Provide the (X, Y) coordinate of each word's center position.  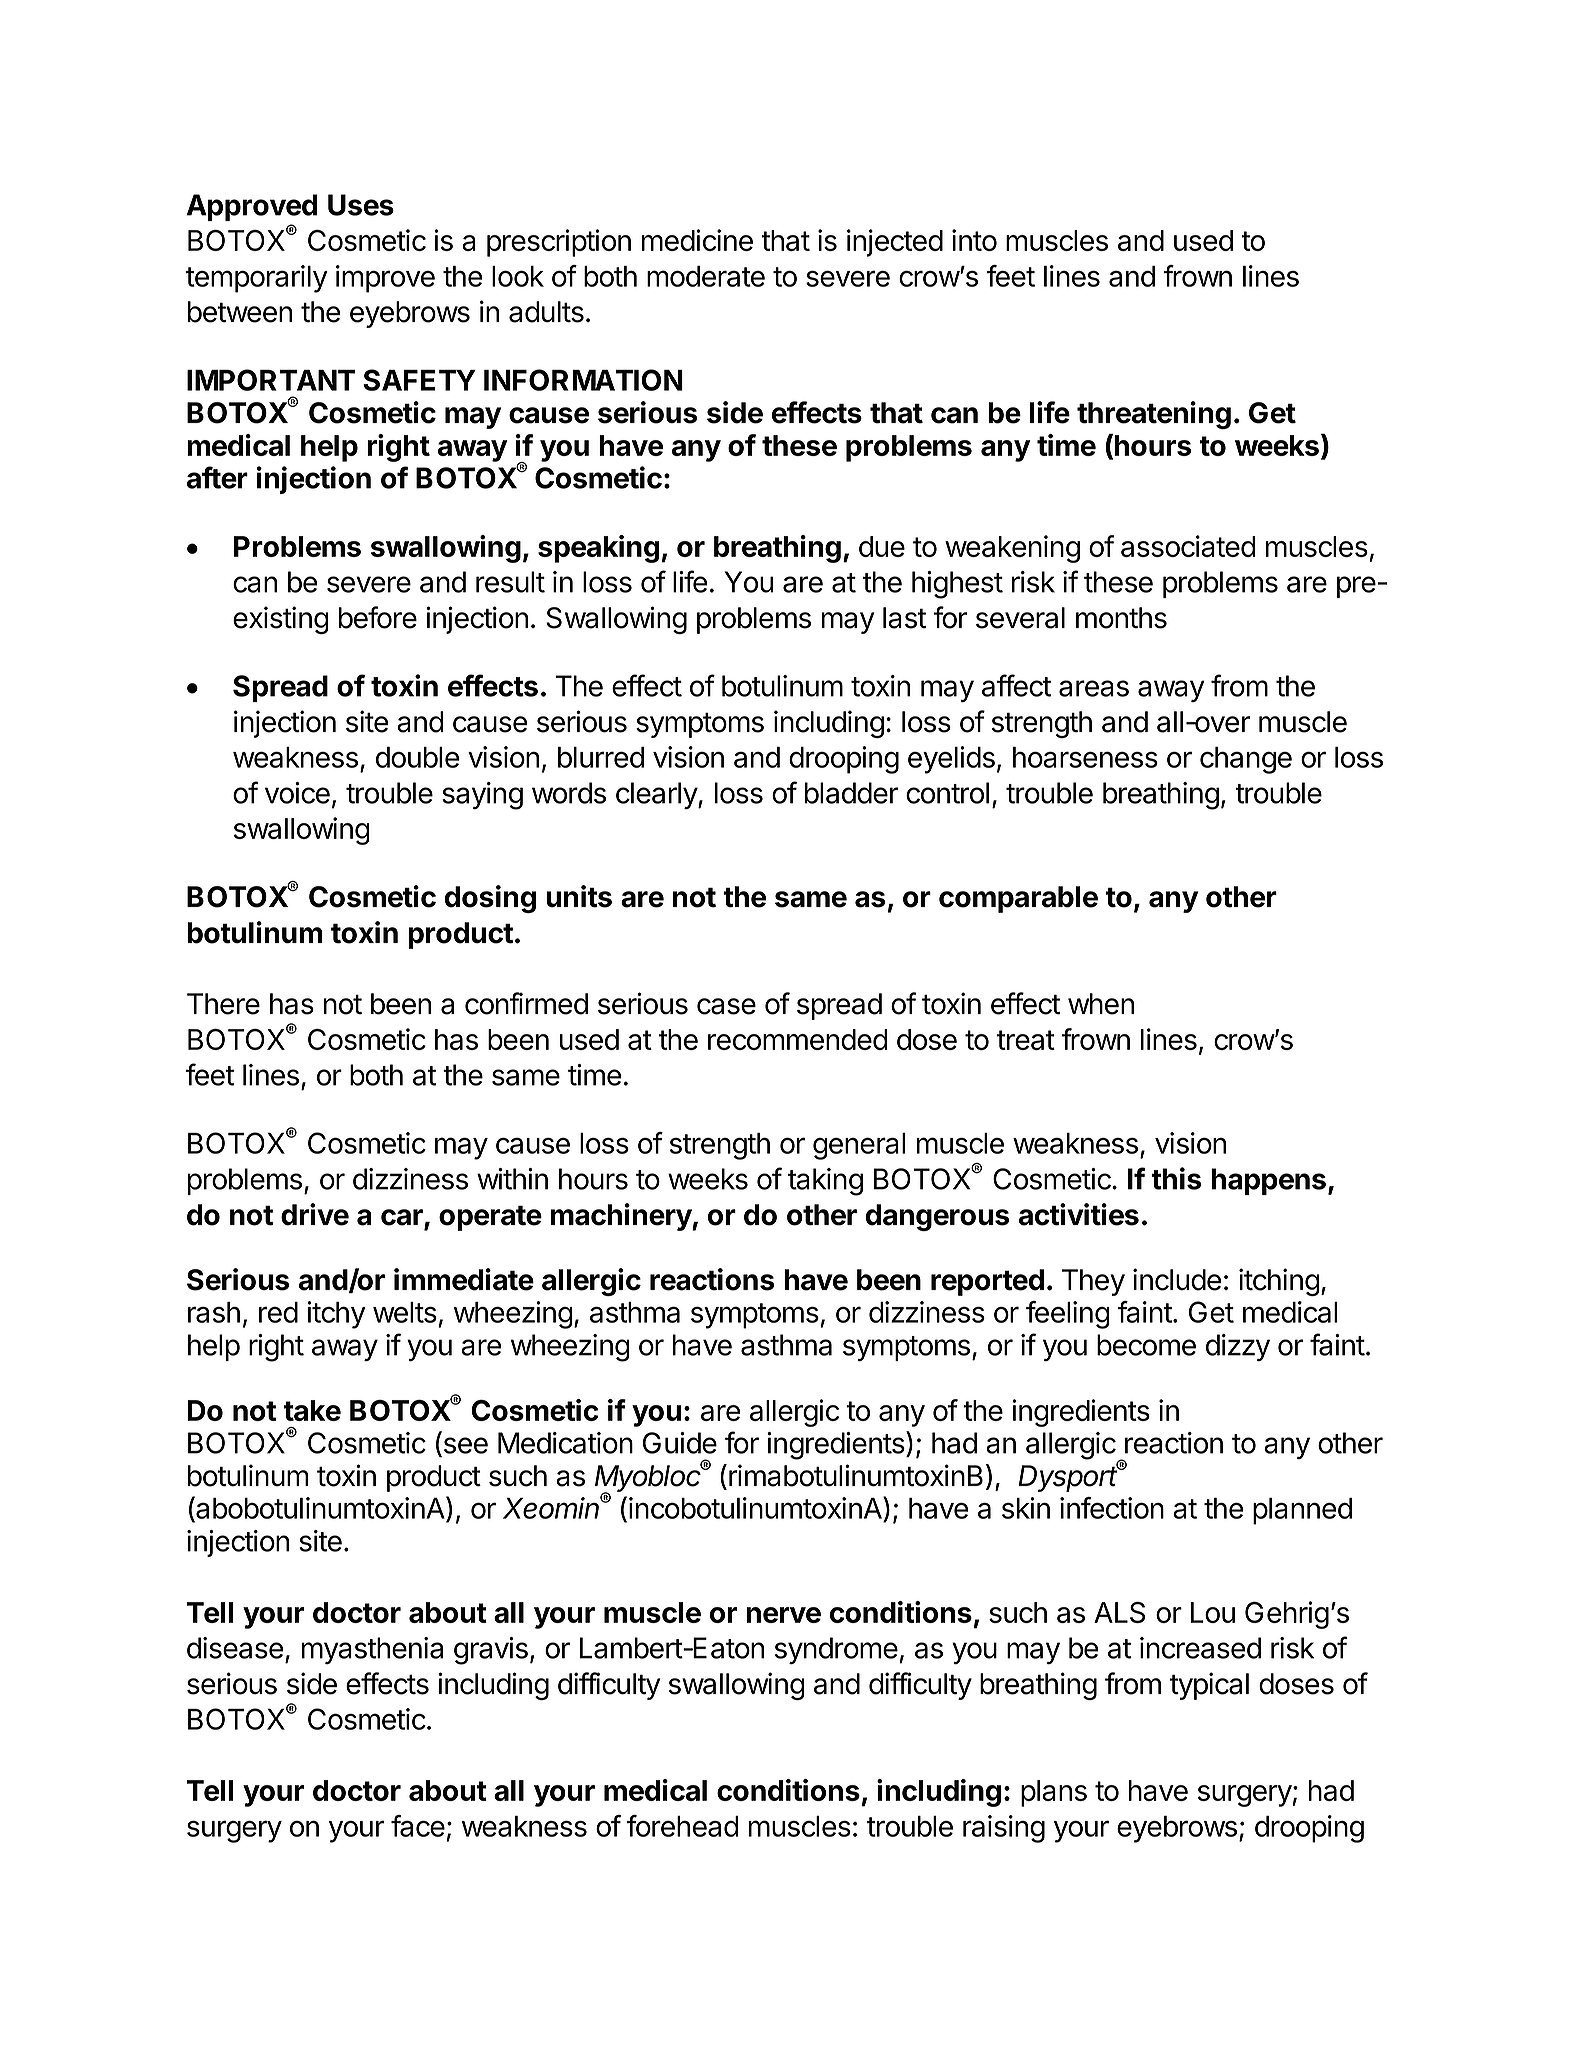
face (418, 1826)
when (1101, 1004)
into (974, 240)
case (726, 1006)
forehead (683, 1826)
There (223, 1004)
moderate (706, 276)
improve (385, 279)
